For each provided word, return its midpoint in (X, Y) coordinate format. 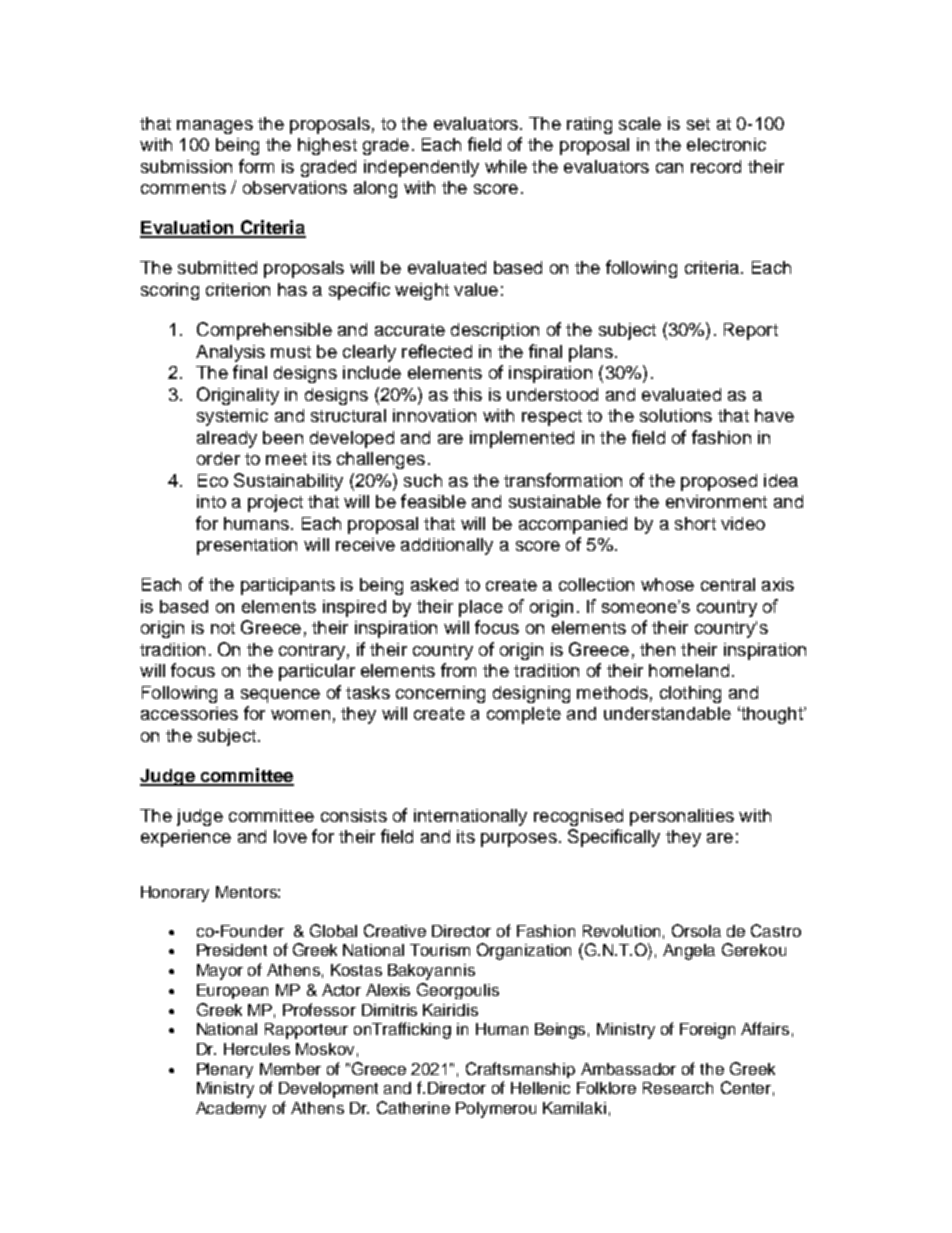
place (481, 608)
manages (215, 127)
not (223, 628)
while (506, 166)
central (728, 584)
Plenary (225, 1070)
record (716, 166)
